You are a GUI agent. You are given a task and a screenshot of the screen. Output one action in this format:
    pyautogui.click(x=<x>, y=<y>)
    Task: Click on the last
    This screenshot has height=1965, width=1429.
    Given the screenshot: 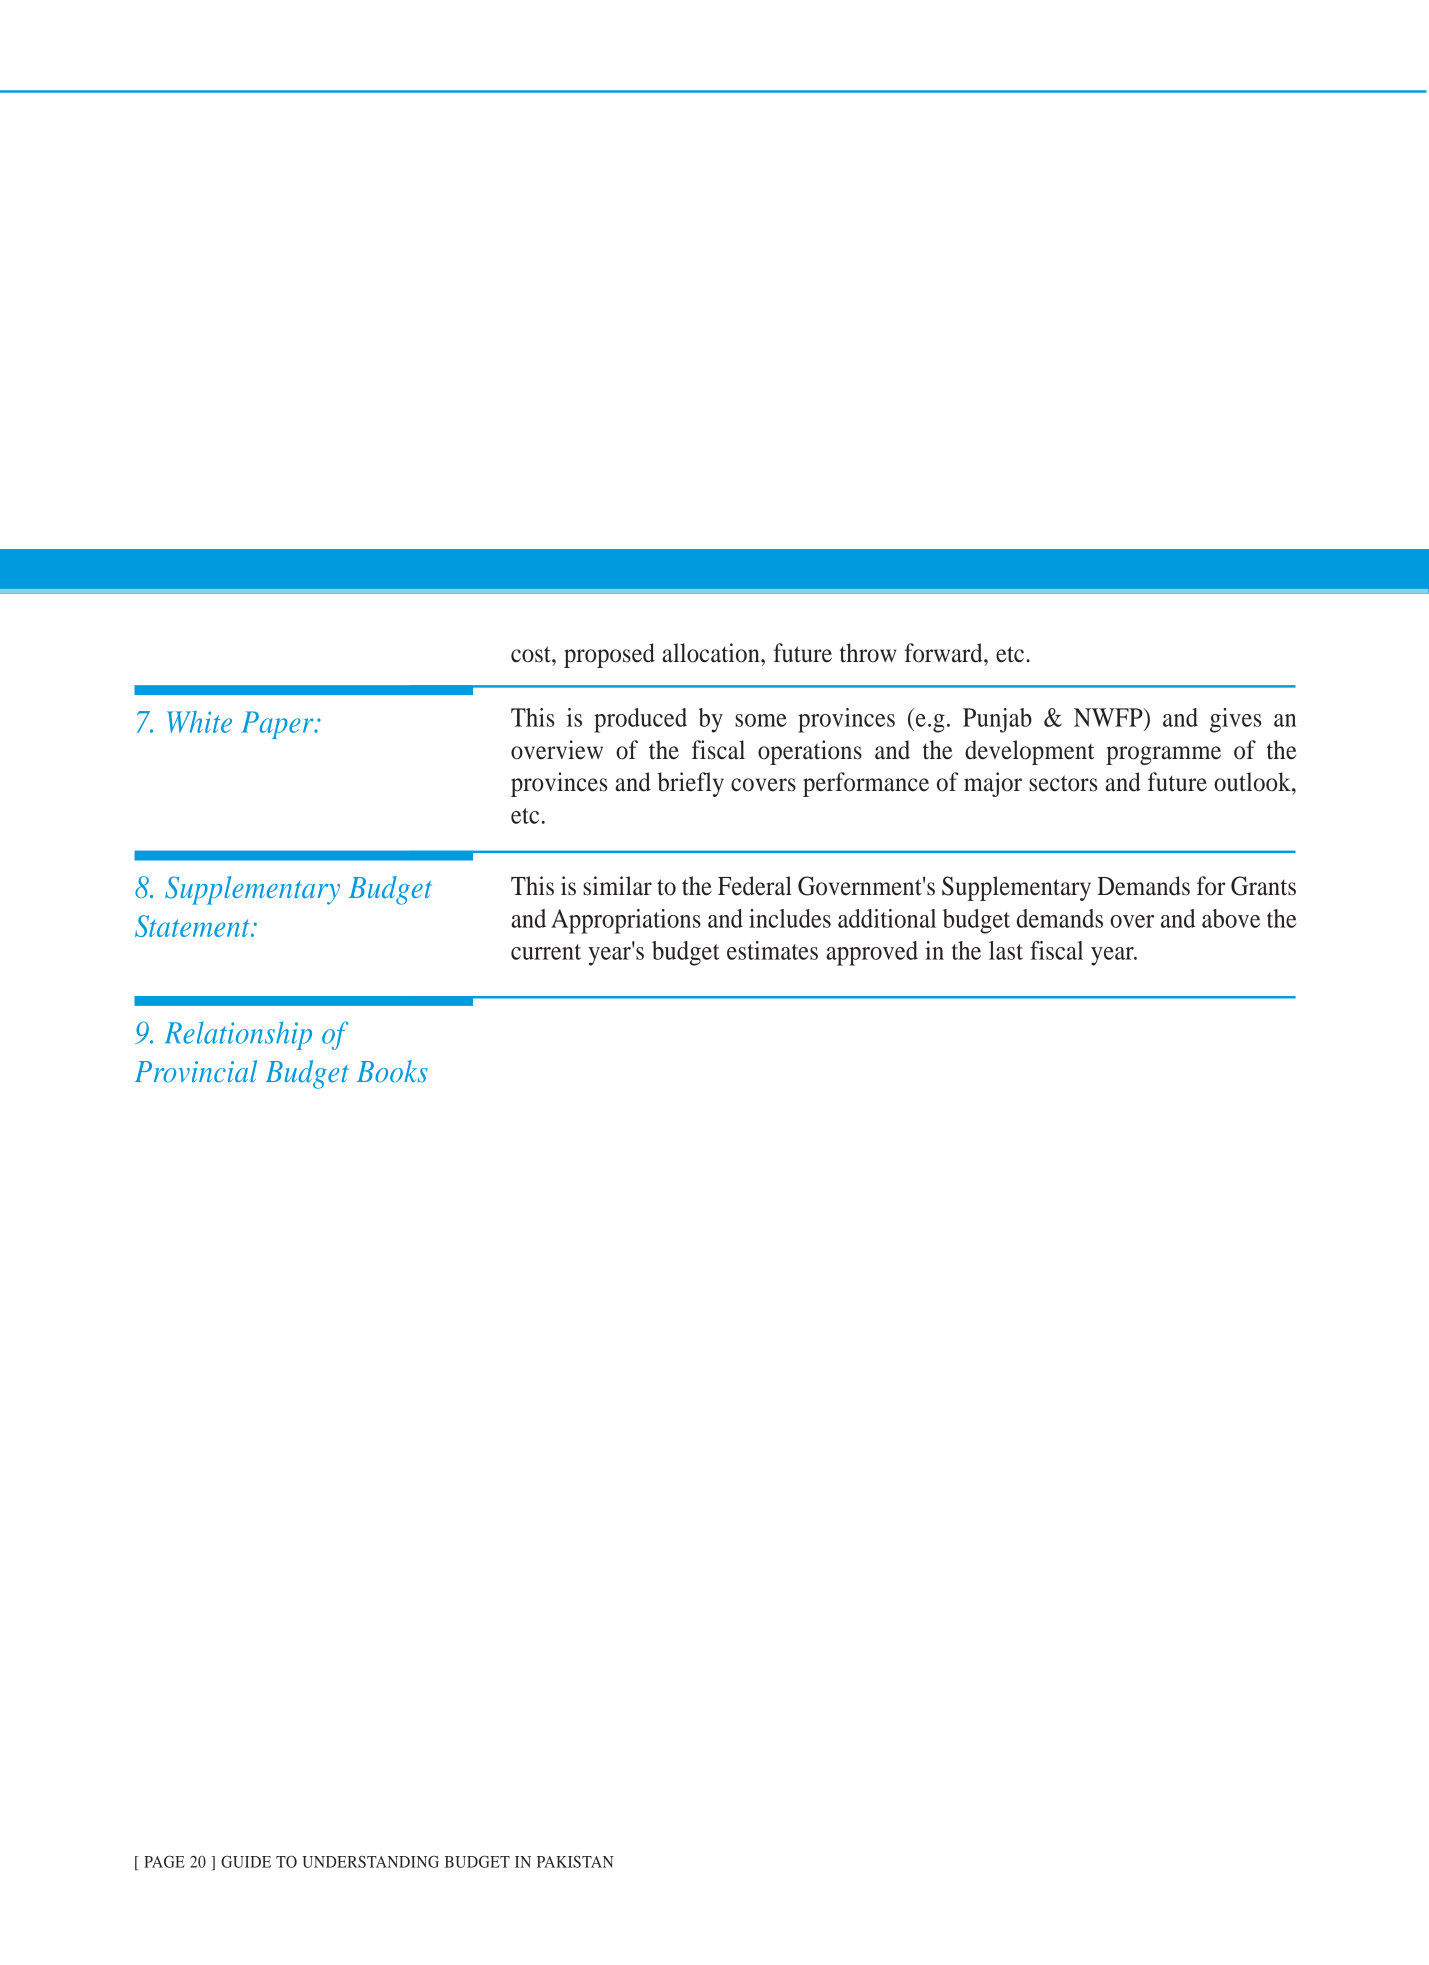 What is the action you would take?
    pyautogui.click(x=1006, y=950)
